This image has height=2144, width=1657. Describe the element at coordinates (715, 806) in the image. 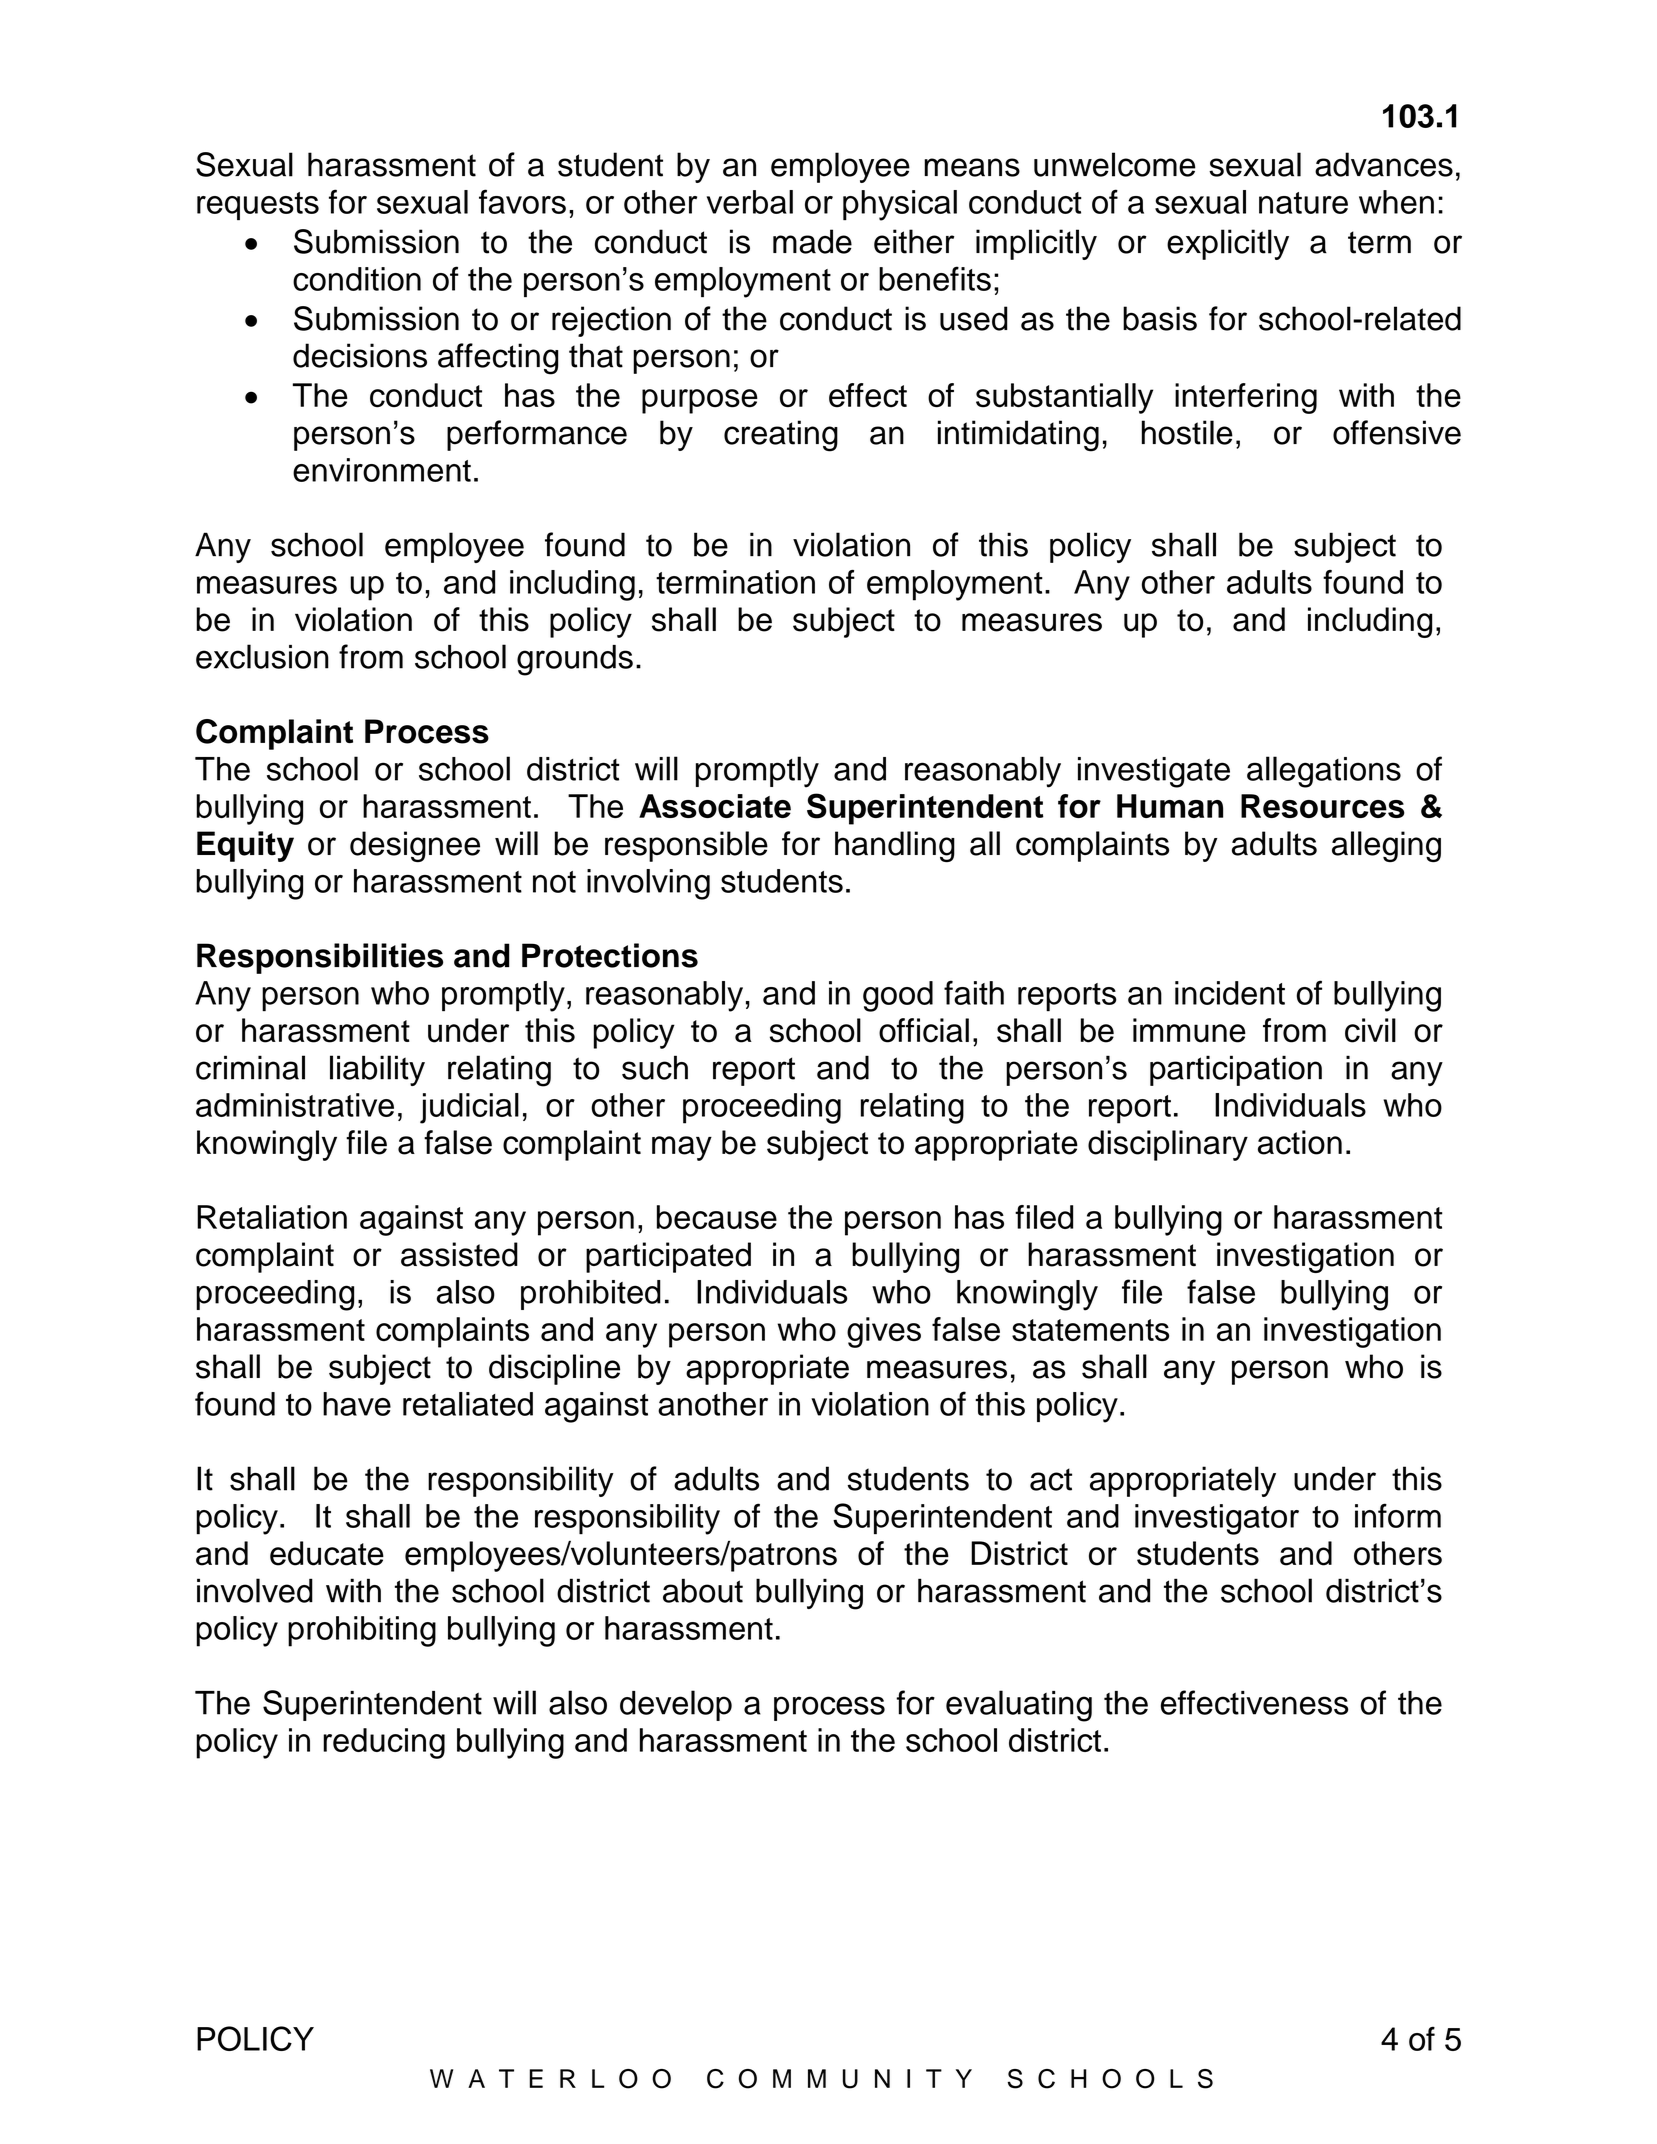

I see `Associate` at that location.
